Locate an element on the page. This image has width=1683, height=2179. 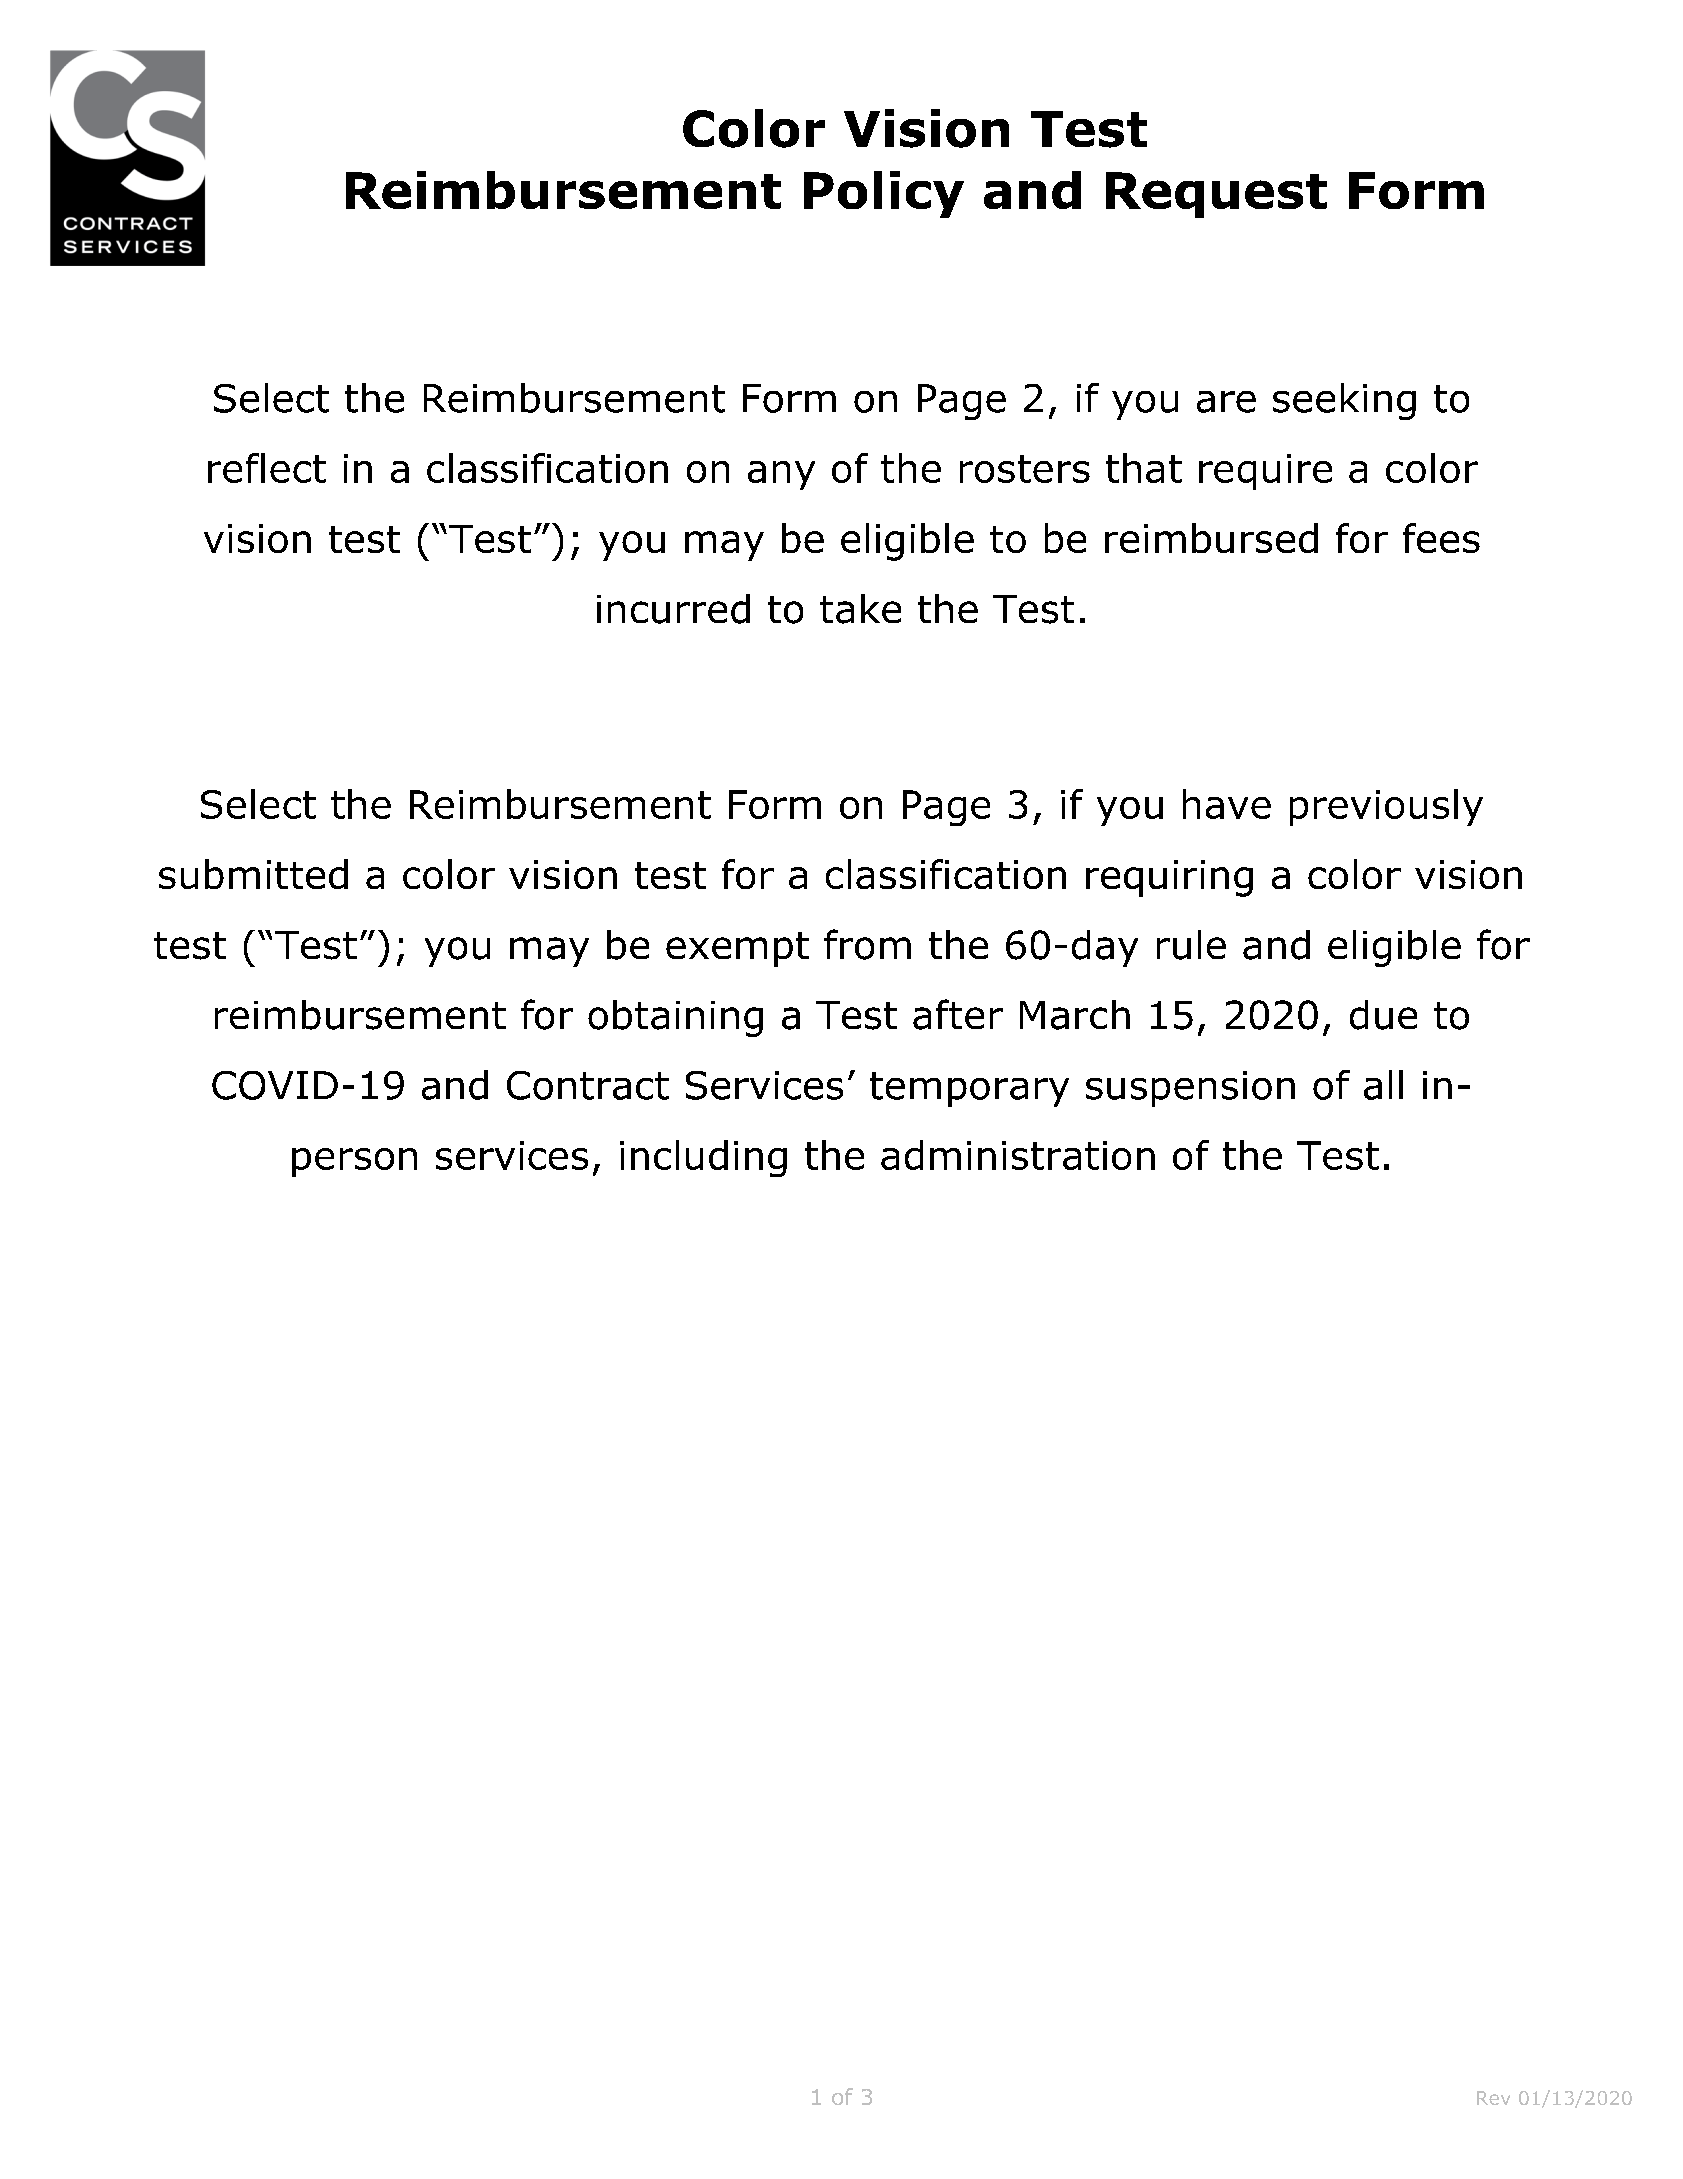
Contract is located at coordinates (588, 1085).
